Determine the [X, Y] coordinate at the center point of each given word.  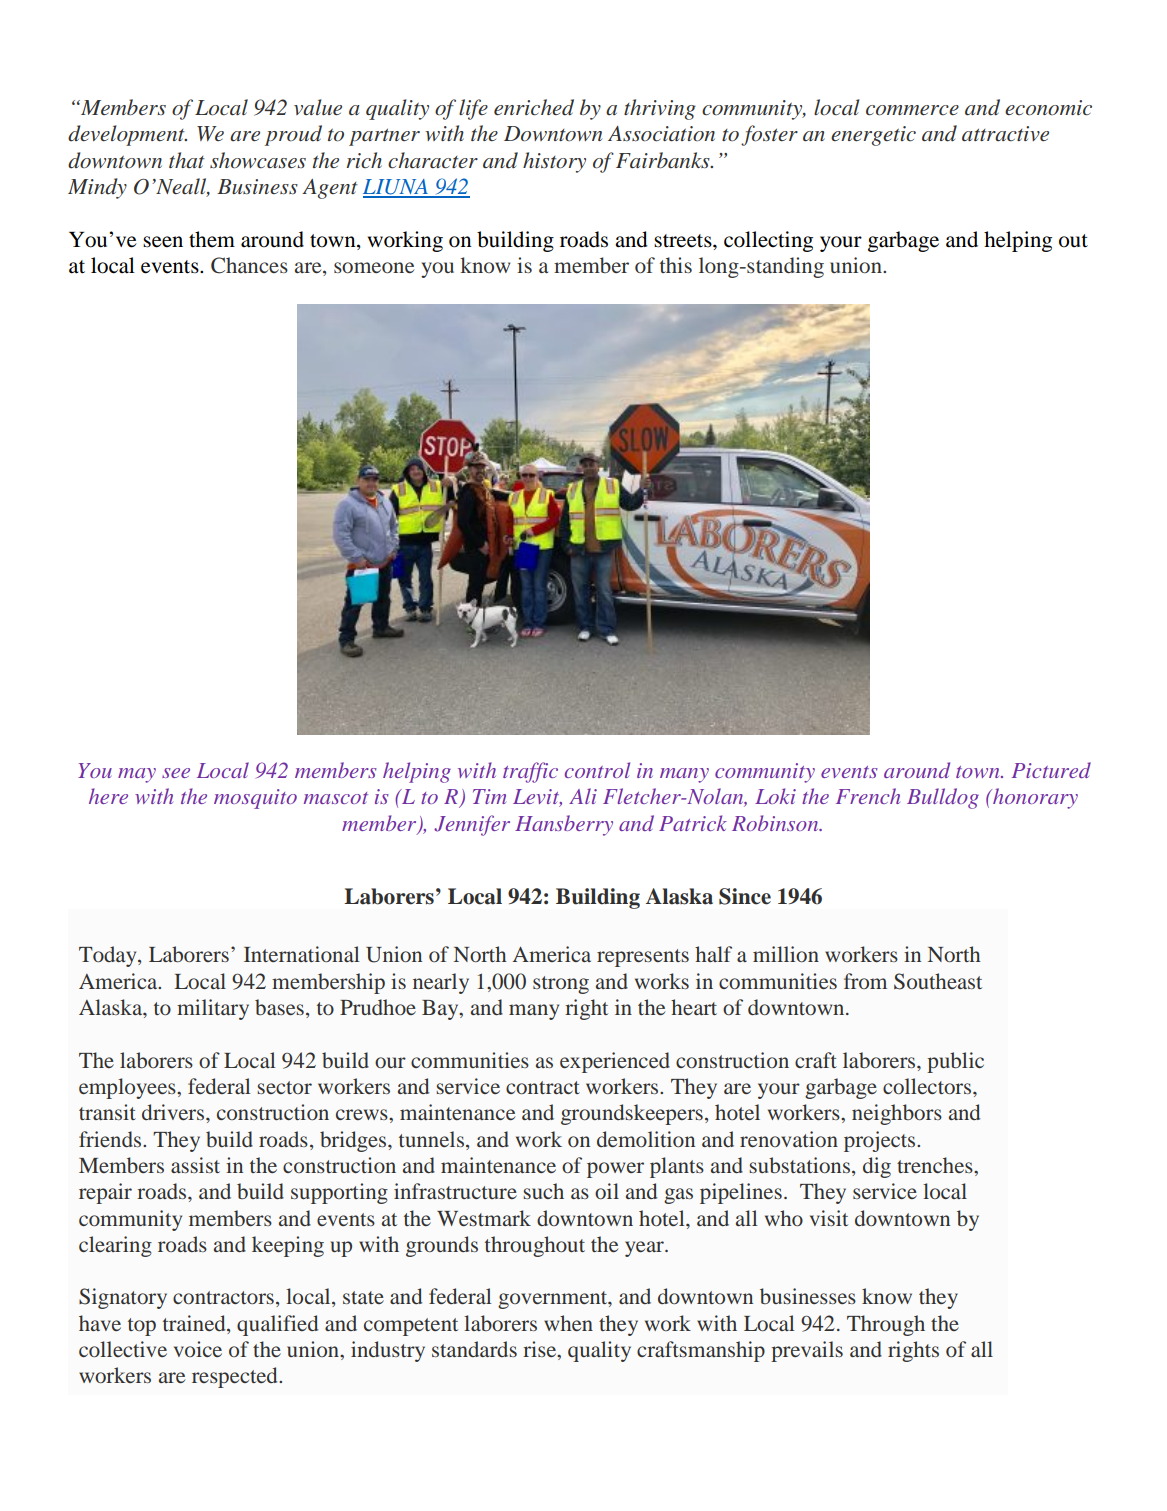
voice [198, 1349]
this [676, 265]
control [597, 770]
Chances [249, 265]
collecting [768, 241]
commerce [912, 110]
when [568, 1323]
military [213, 1009]
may [137, 775]
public [955, 1062]
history [554, 162]
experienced [615, 1062]
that [187, 160]
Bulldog [943, 798]
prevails [807, 1351]
